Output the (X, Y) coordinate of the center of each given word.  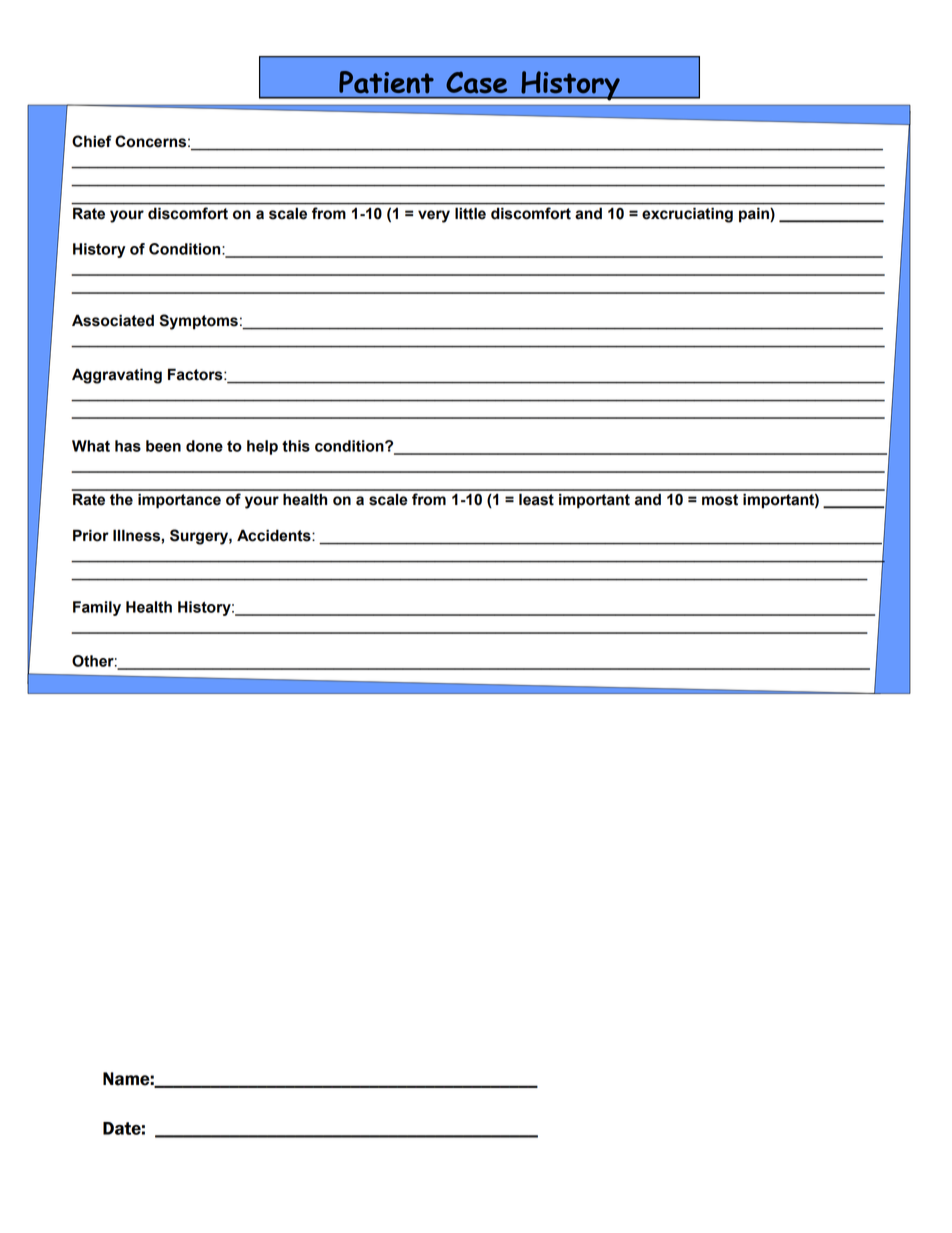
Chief (92, 141)
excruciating (687, 215)
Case (476, 83)
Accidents (275, 535)
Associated (113, 320)
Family (97, 608)
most (720, 500)
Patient (386, 82)
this (296, 446)
